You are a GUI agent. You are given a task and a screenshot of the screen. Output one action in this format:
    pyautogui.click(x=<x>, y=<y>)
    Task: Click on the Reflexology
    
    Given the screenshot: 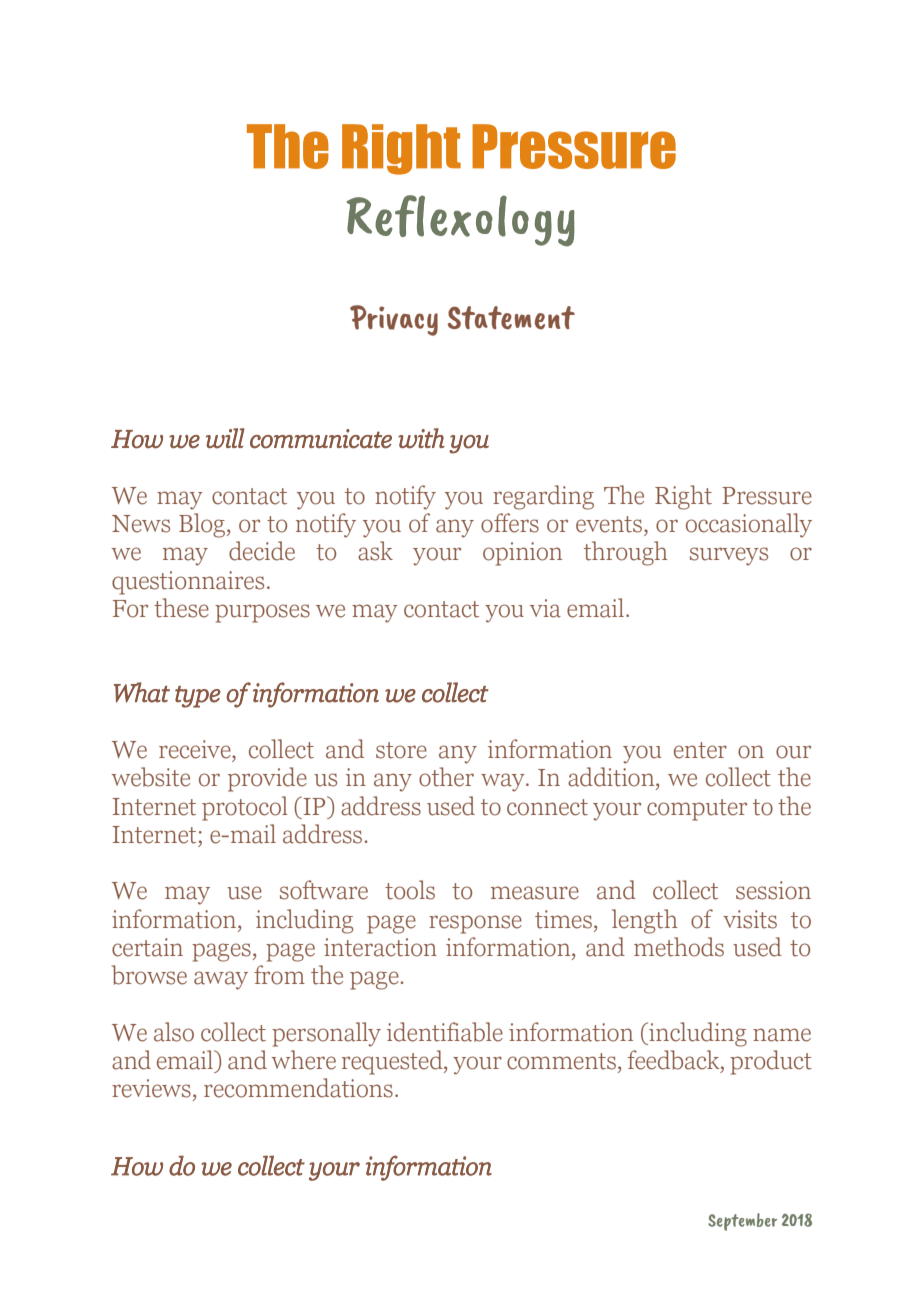 What is the action you would take?
    pyautogui.click(x=461, y=221)
